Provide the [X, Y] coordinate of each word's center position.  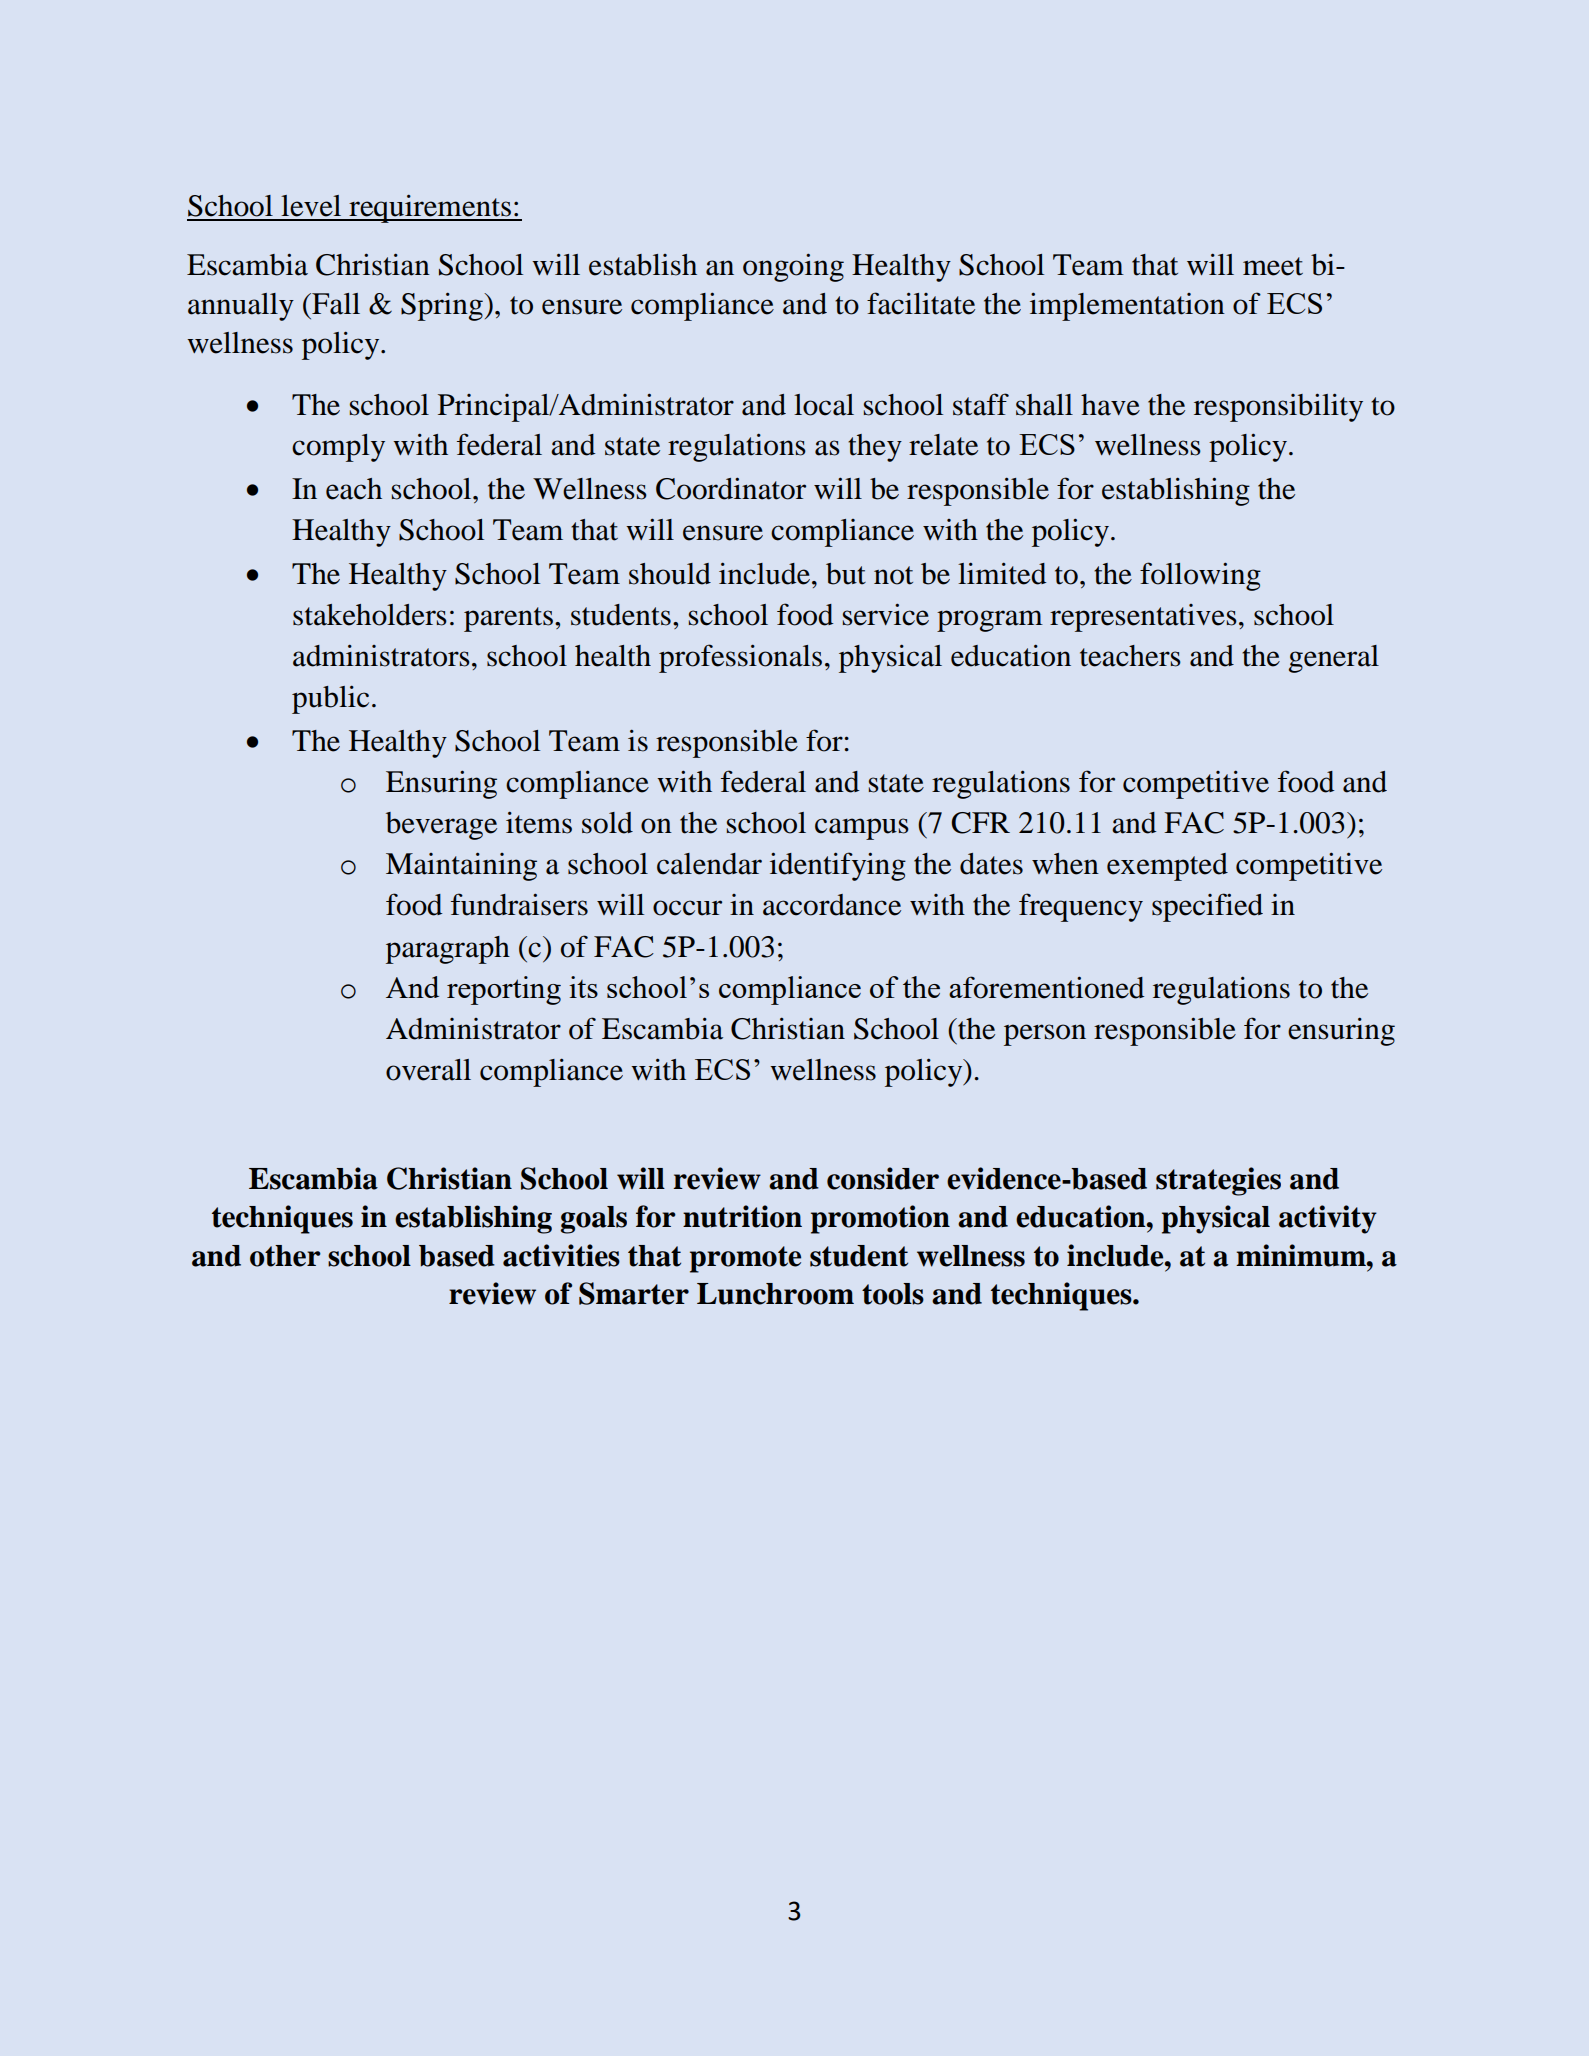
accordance [832, 905]
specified [1207, 907]
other [285, 1256]
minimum [1302, 1255]
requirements [430, 208]
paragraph [448, 950]
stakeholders [370, 615]
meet [1273, 266]
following [1200, 576]
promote [745, 1259]
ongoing [793, 267]
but [846, 574]
